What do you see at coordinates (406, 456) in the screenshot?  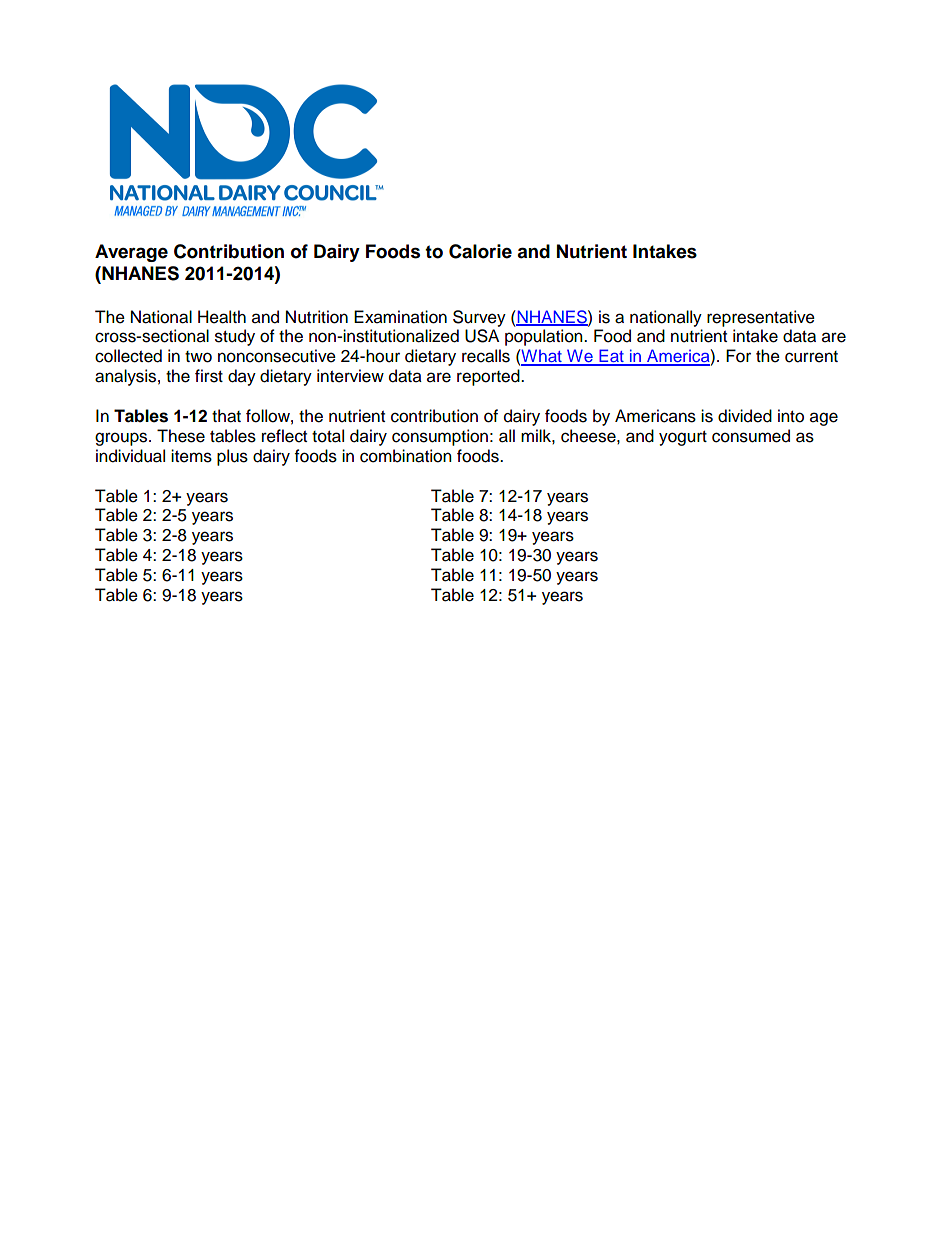 I see `combination` at bounding box center [406, 456].
